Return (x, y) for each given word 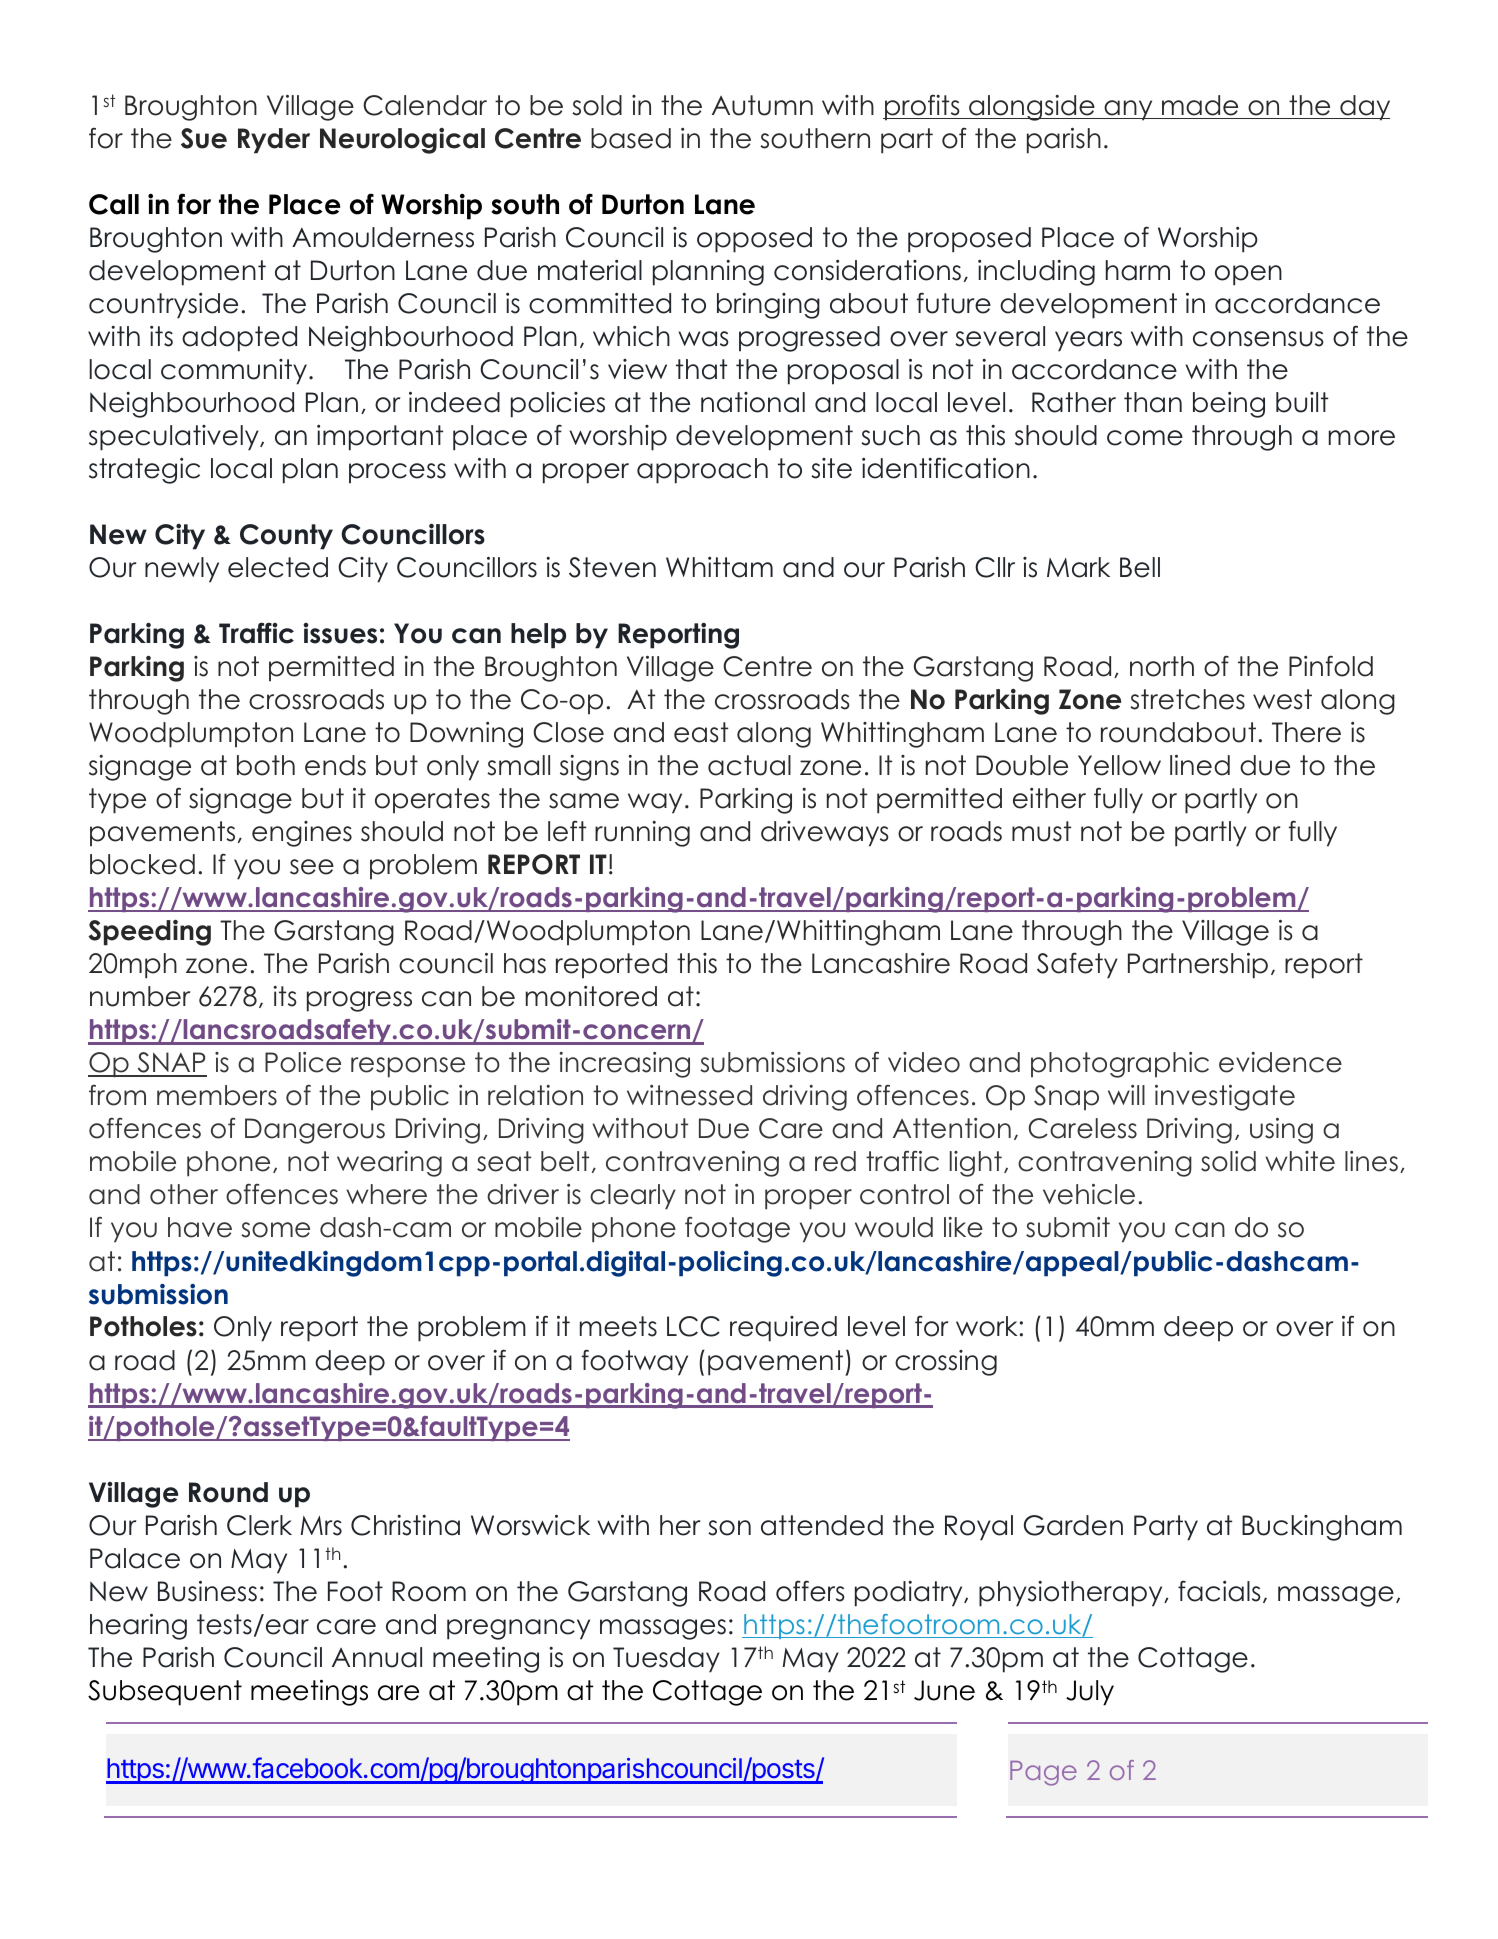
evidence (1280, 1062)
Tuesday (666, 1660)
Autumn (762, 105)
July (1090, 1693)
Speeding (149, 933)
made (1200, 105)
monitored (591, 996)
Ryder (274, 141)
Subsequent (165, 1693)
